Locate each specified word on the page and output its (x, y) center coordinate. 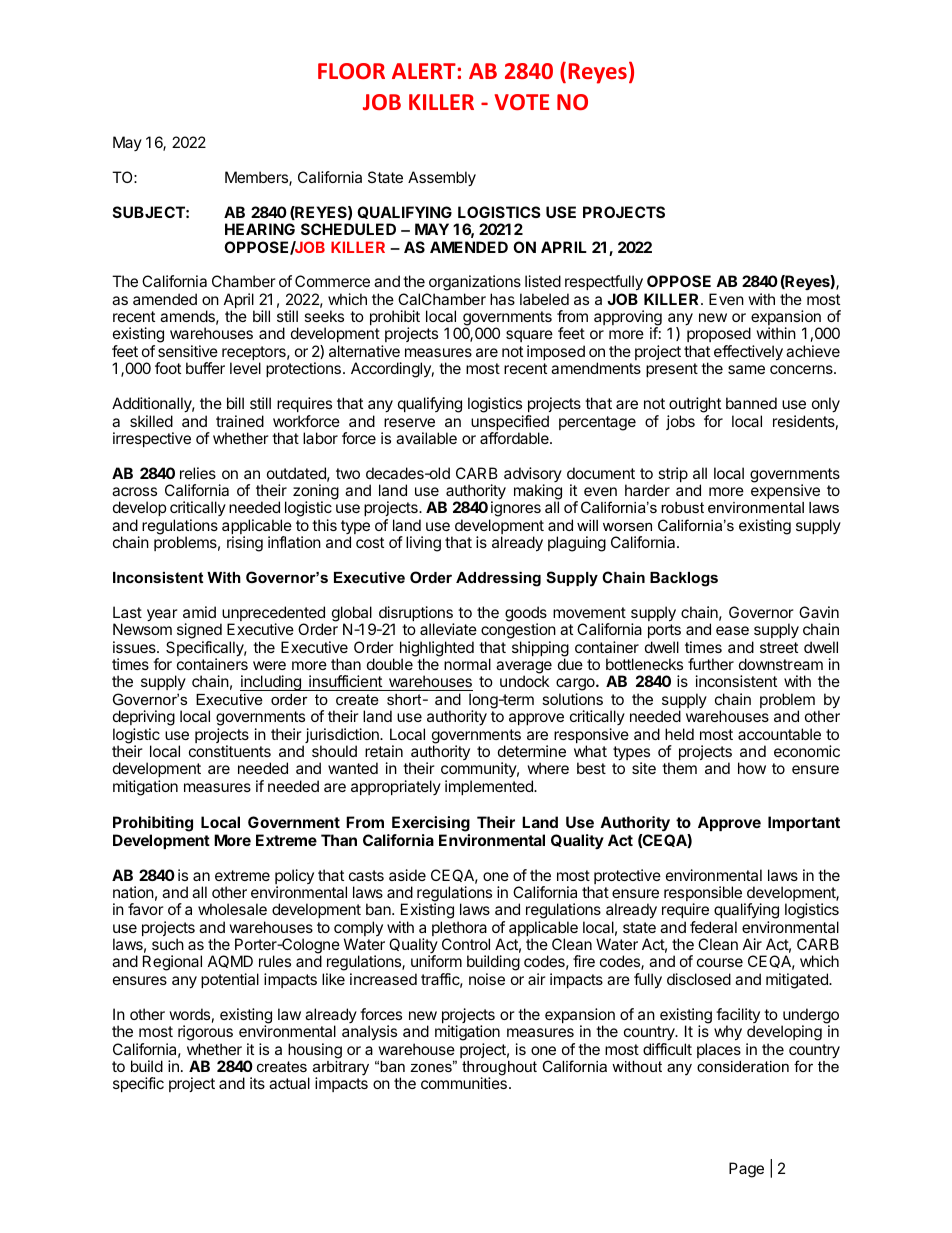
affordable (515, 438)
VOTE (522, 102)
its (257, 1083)
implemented (490, 787)
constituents (230, 751)
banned (751, 403)
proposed (719, 336)
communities (464, 1083)
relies (198, 473)
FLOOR (351, 71)
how (752, 768)
